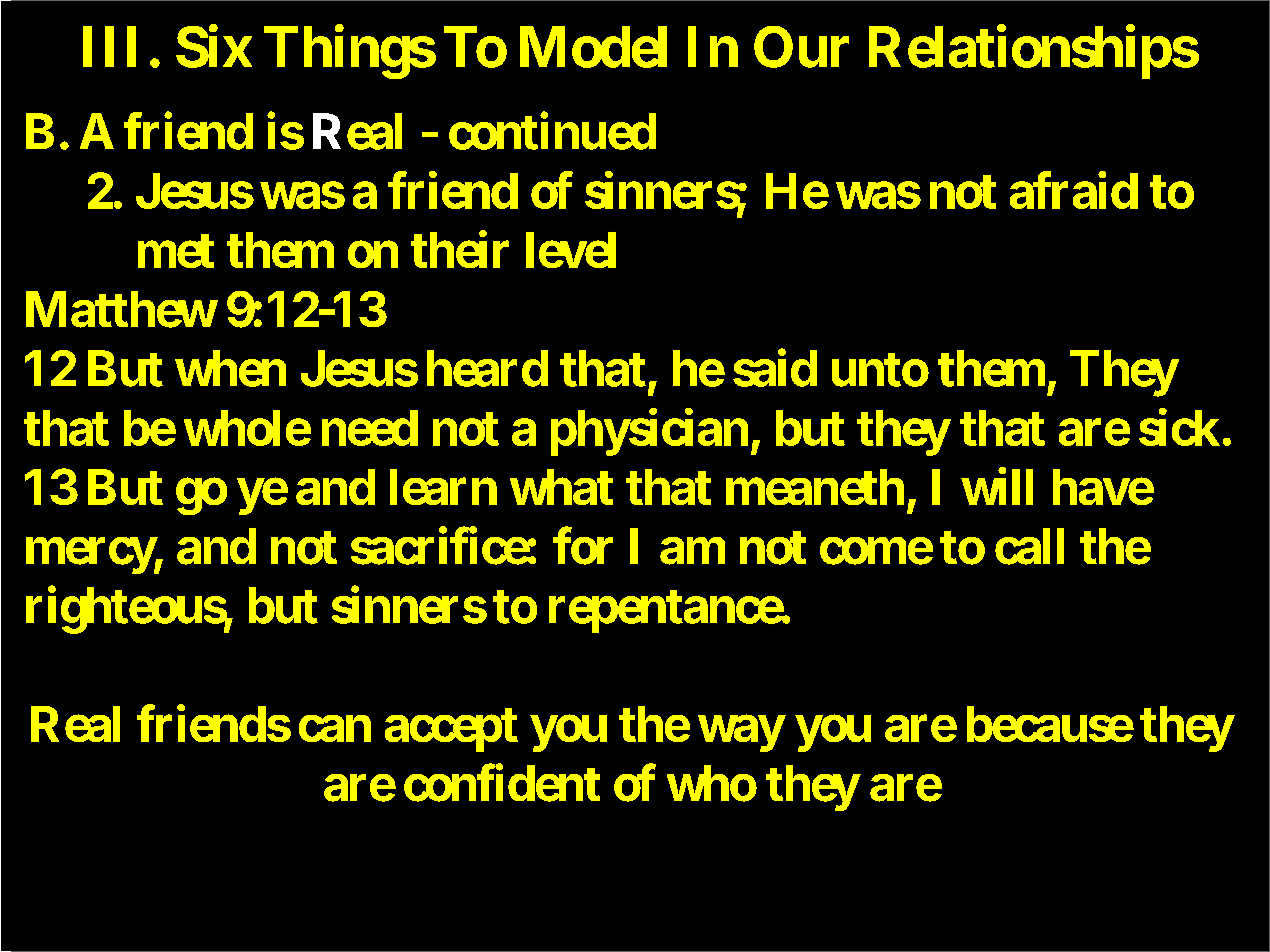 The image size is (1270, 952). I want to click on can, so click(335, 729).
